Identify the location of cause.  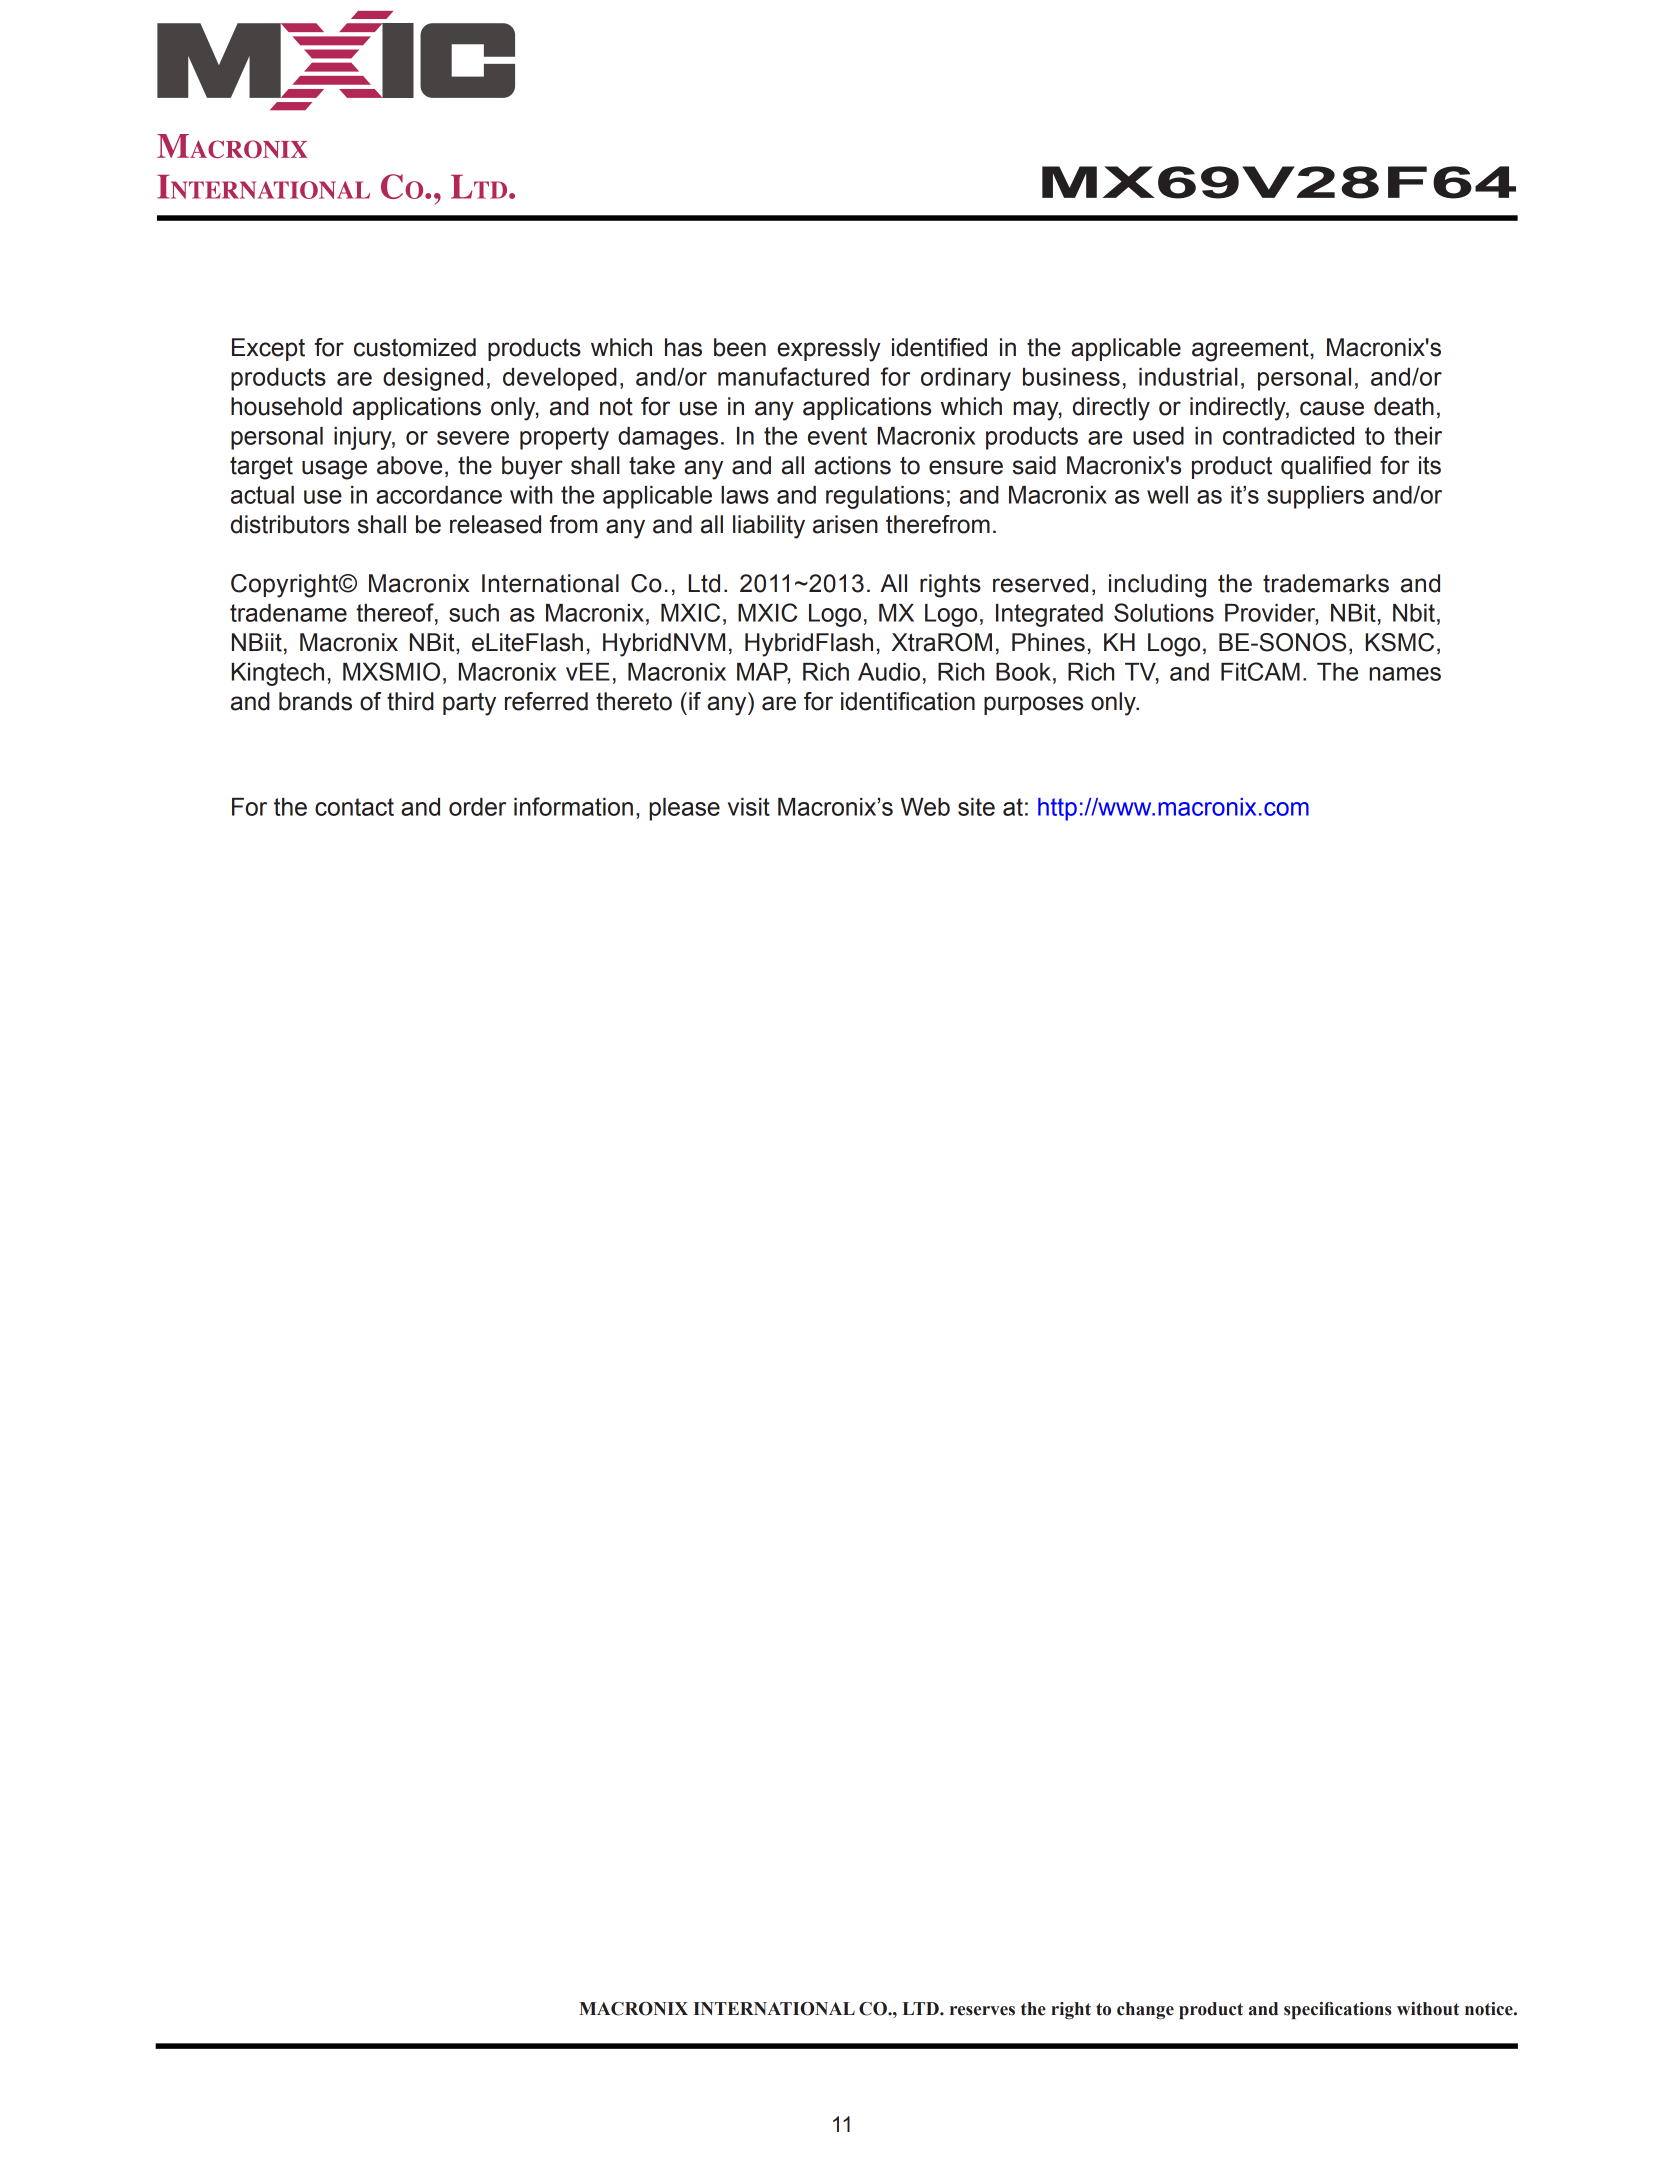
(1332, 408).
